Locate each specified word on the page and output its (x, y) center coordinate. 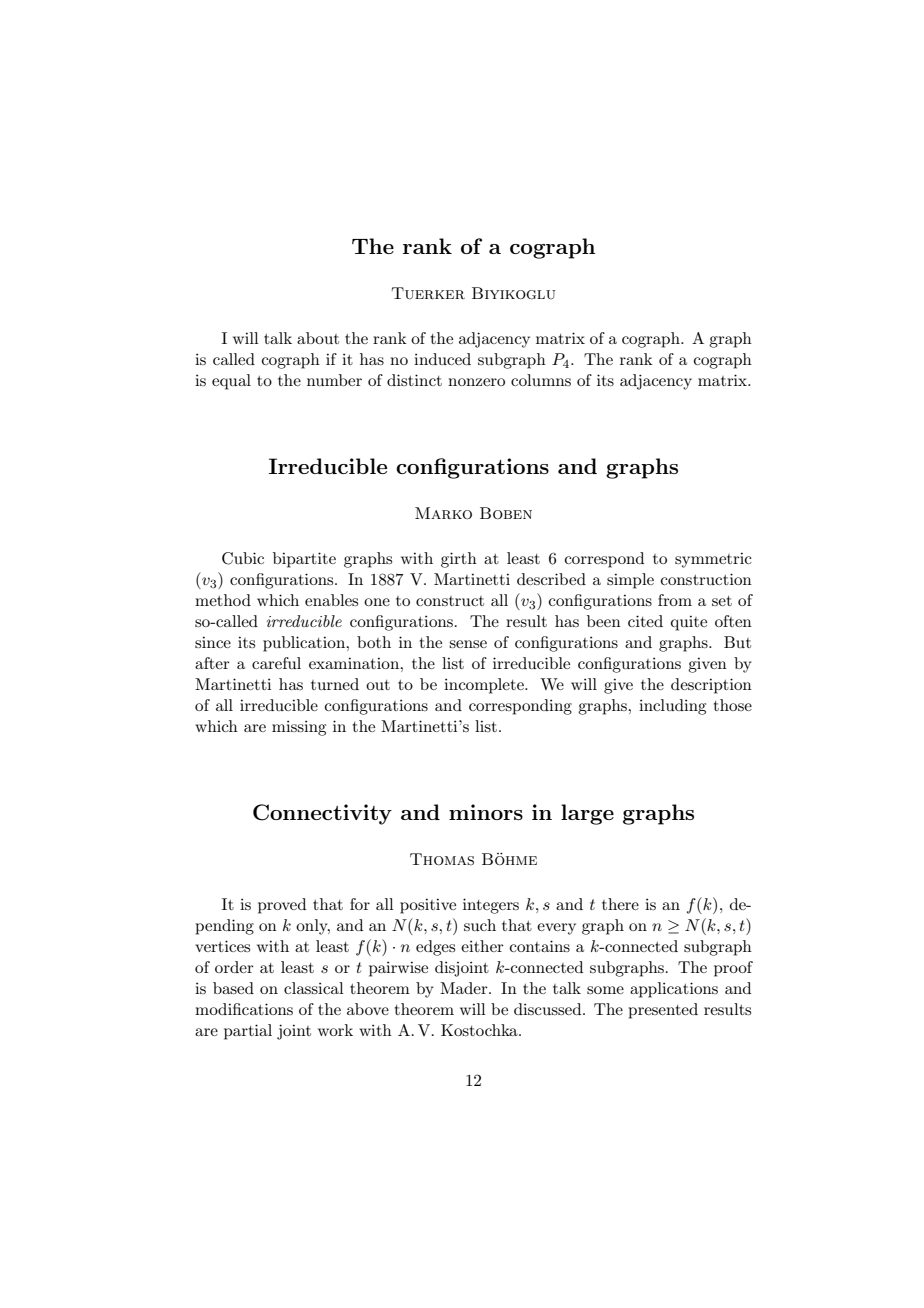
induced (442, 359)
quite (689, 623)
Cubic (243, 558)
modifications (244, 1009)
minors (486, 812)
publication (305, 644)
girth (459, 560)
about (318, 338)
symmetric (713, 560)
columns (541, 380)
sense (468, 644)
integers (491, 906)
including (672, 707)
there (620, 904)
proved (282, 906)
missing (299, 728)
